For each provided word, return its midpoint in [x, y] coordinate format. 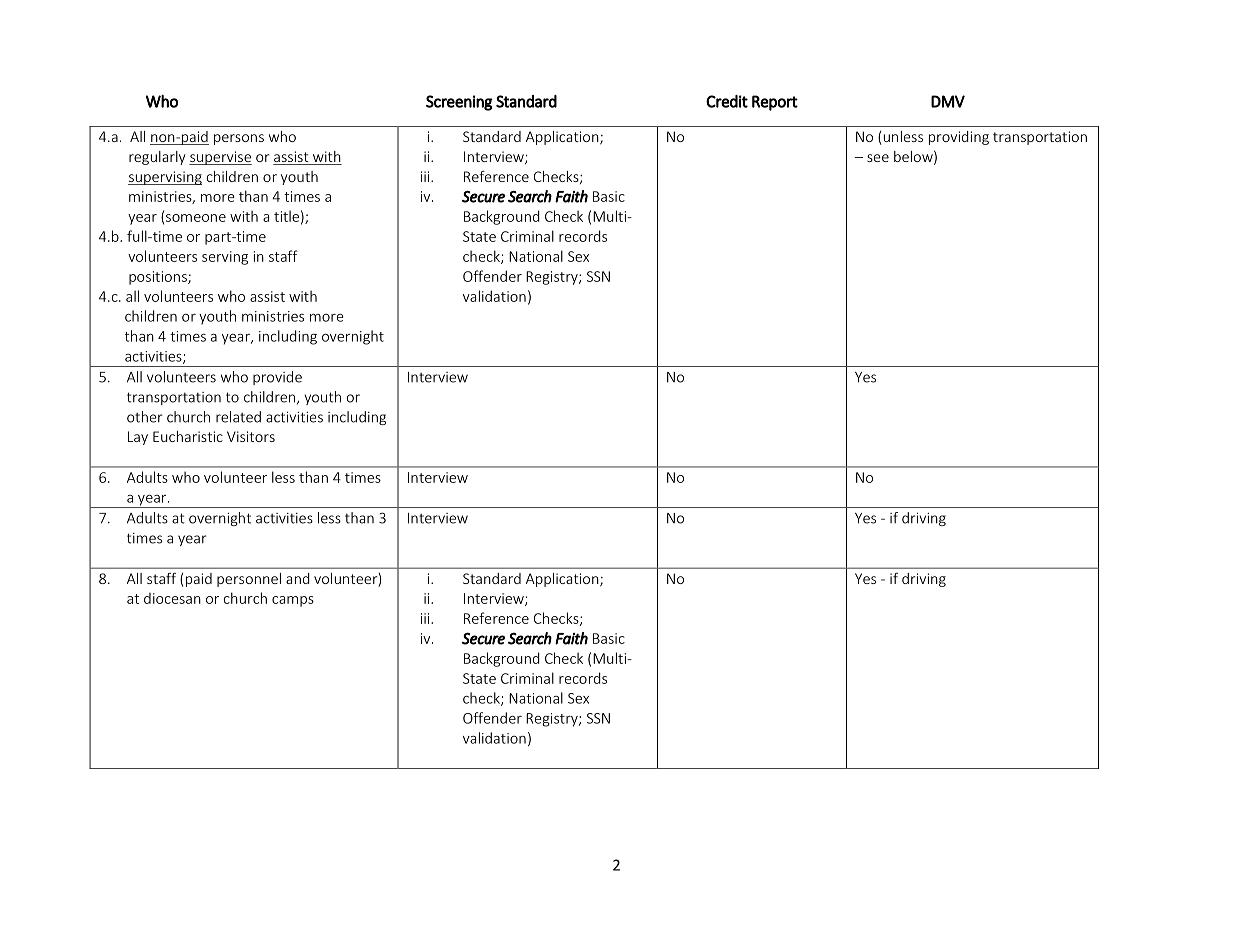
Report [775, 103]
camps [293, 601]
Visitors [251, 436]
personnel [249, 580]
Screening [459, 103]
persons [239, 139]
